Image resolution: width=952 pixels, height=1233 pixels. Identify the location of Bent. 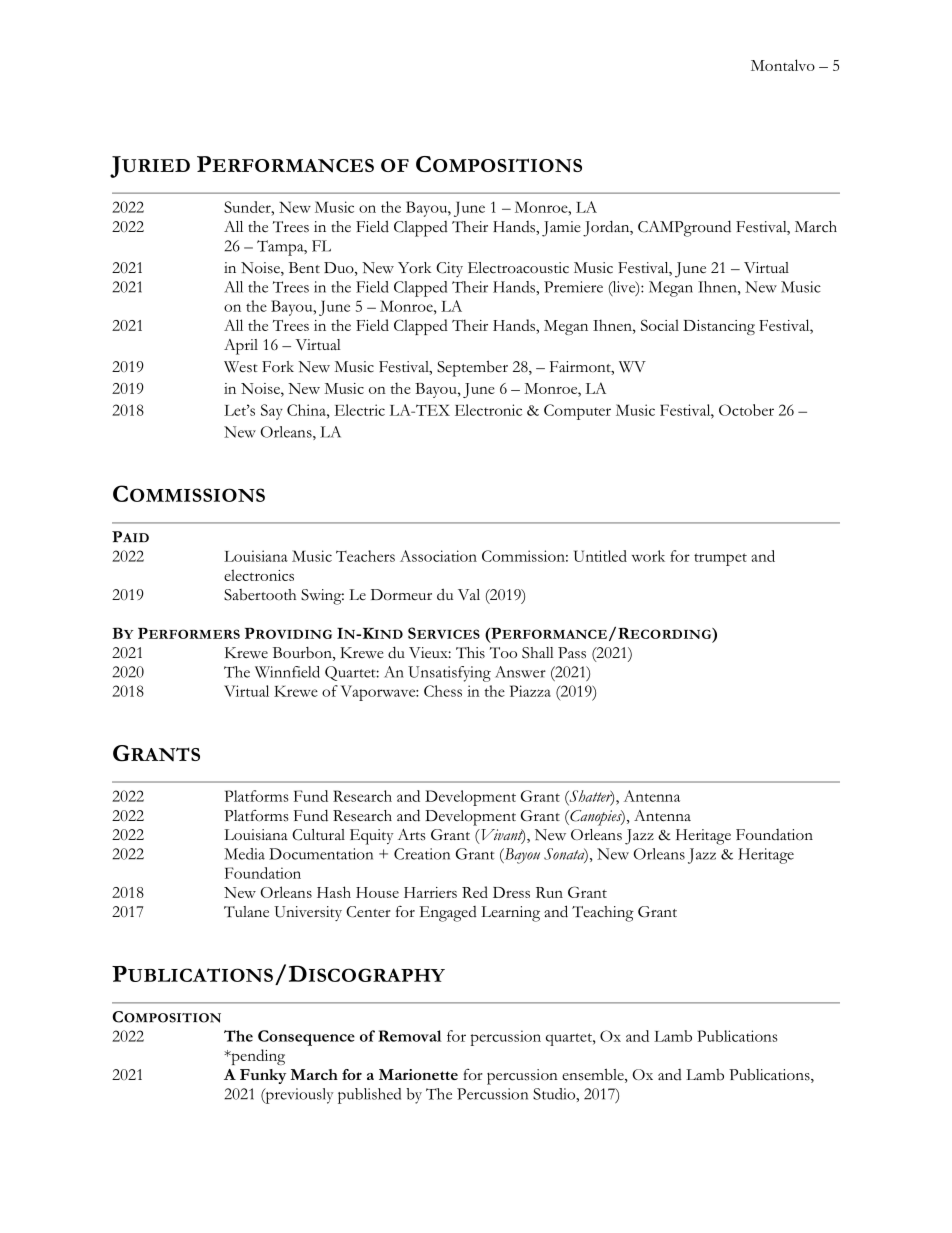
(304, 268).
